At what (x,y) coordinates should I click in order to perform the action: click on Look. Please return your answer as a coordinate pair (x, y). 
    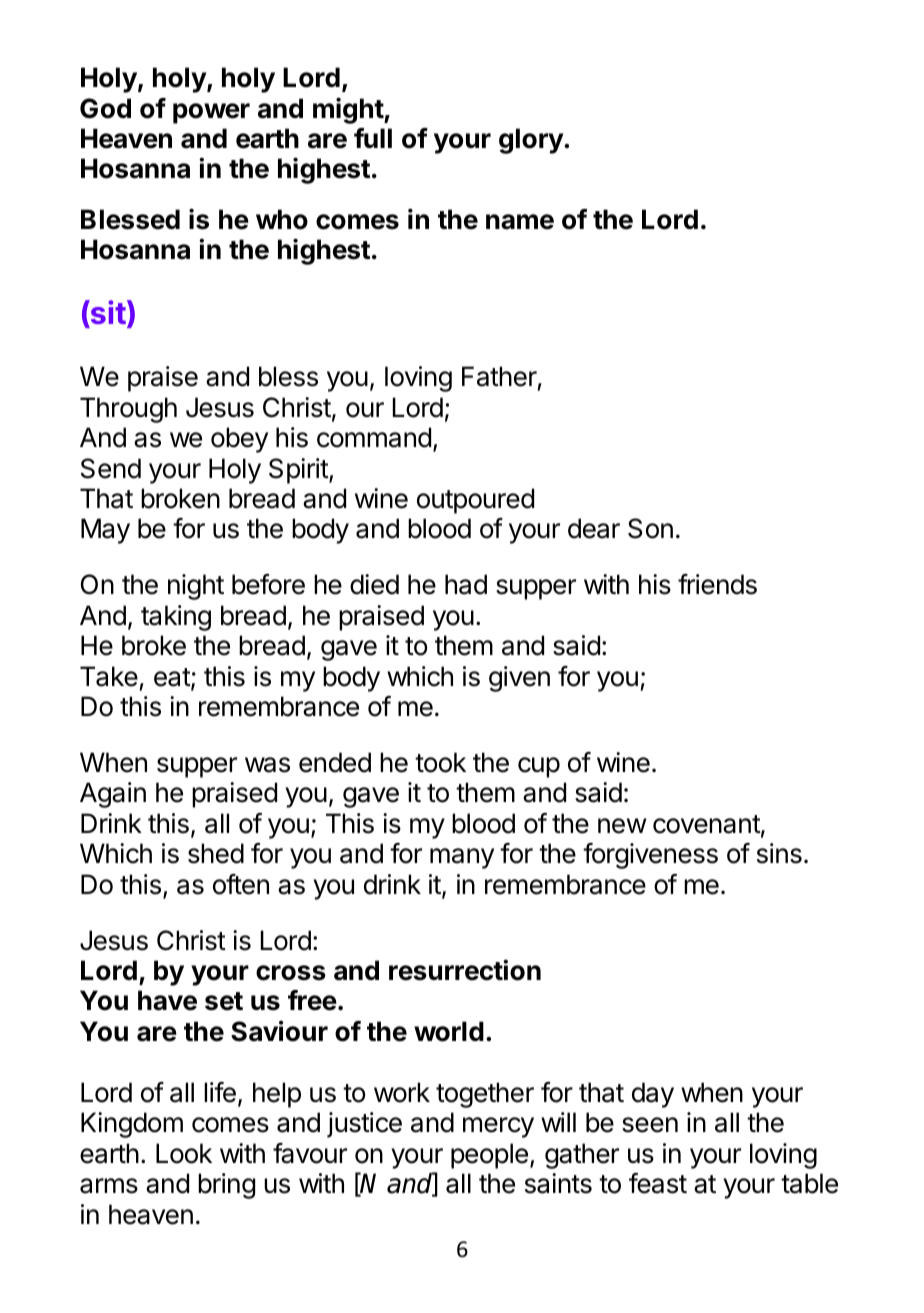
    Looking at the image, I should click on (184, 1153).
